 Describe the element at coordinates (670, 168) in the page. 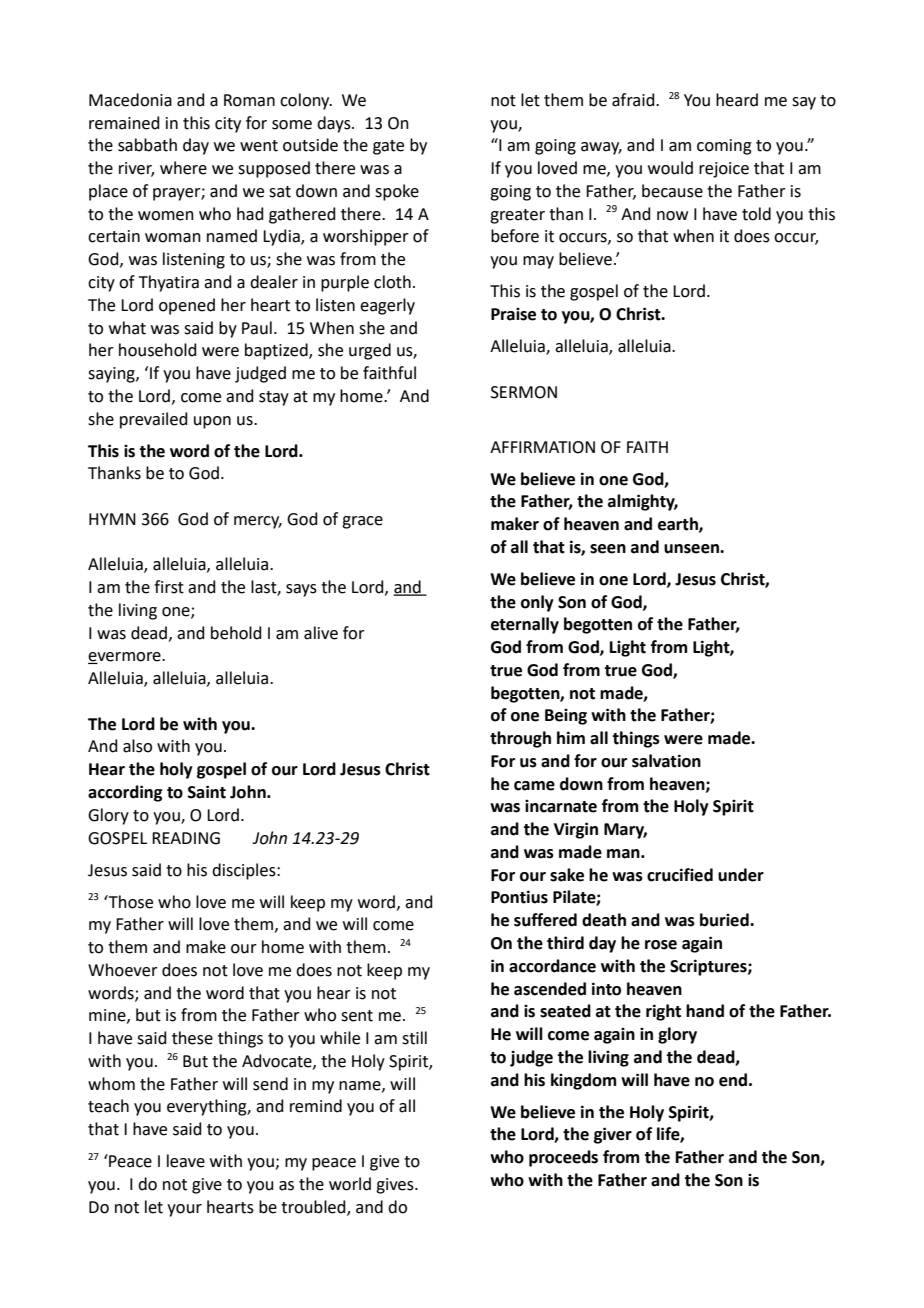

I see `would` at that location.
